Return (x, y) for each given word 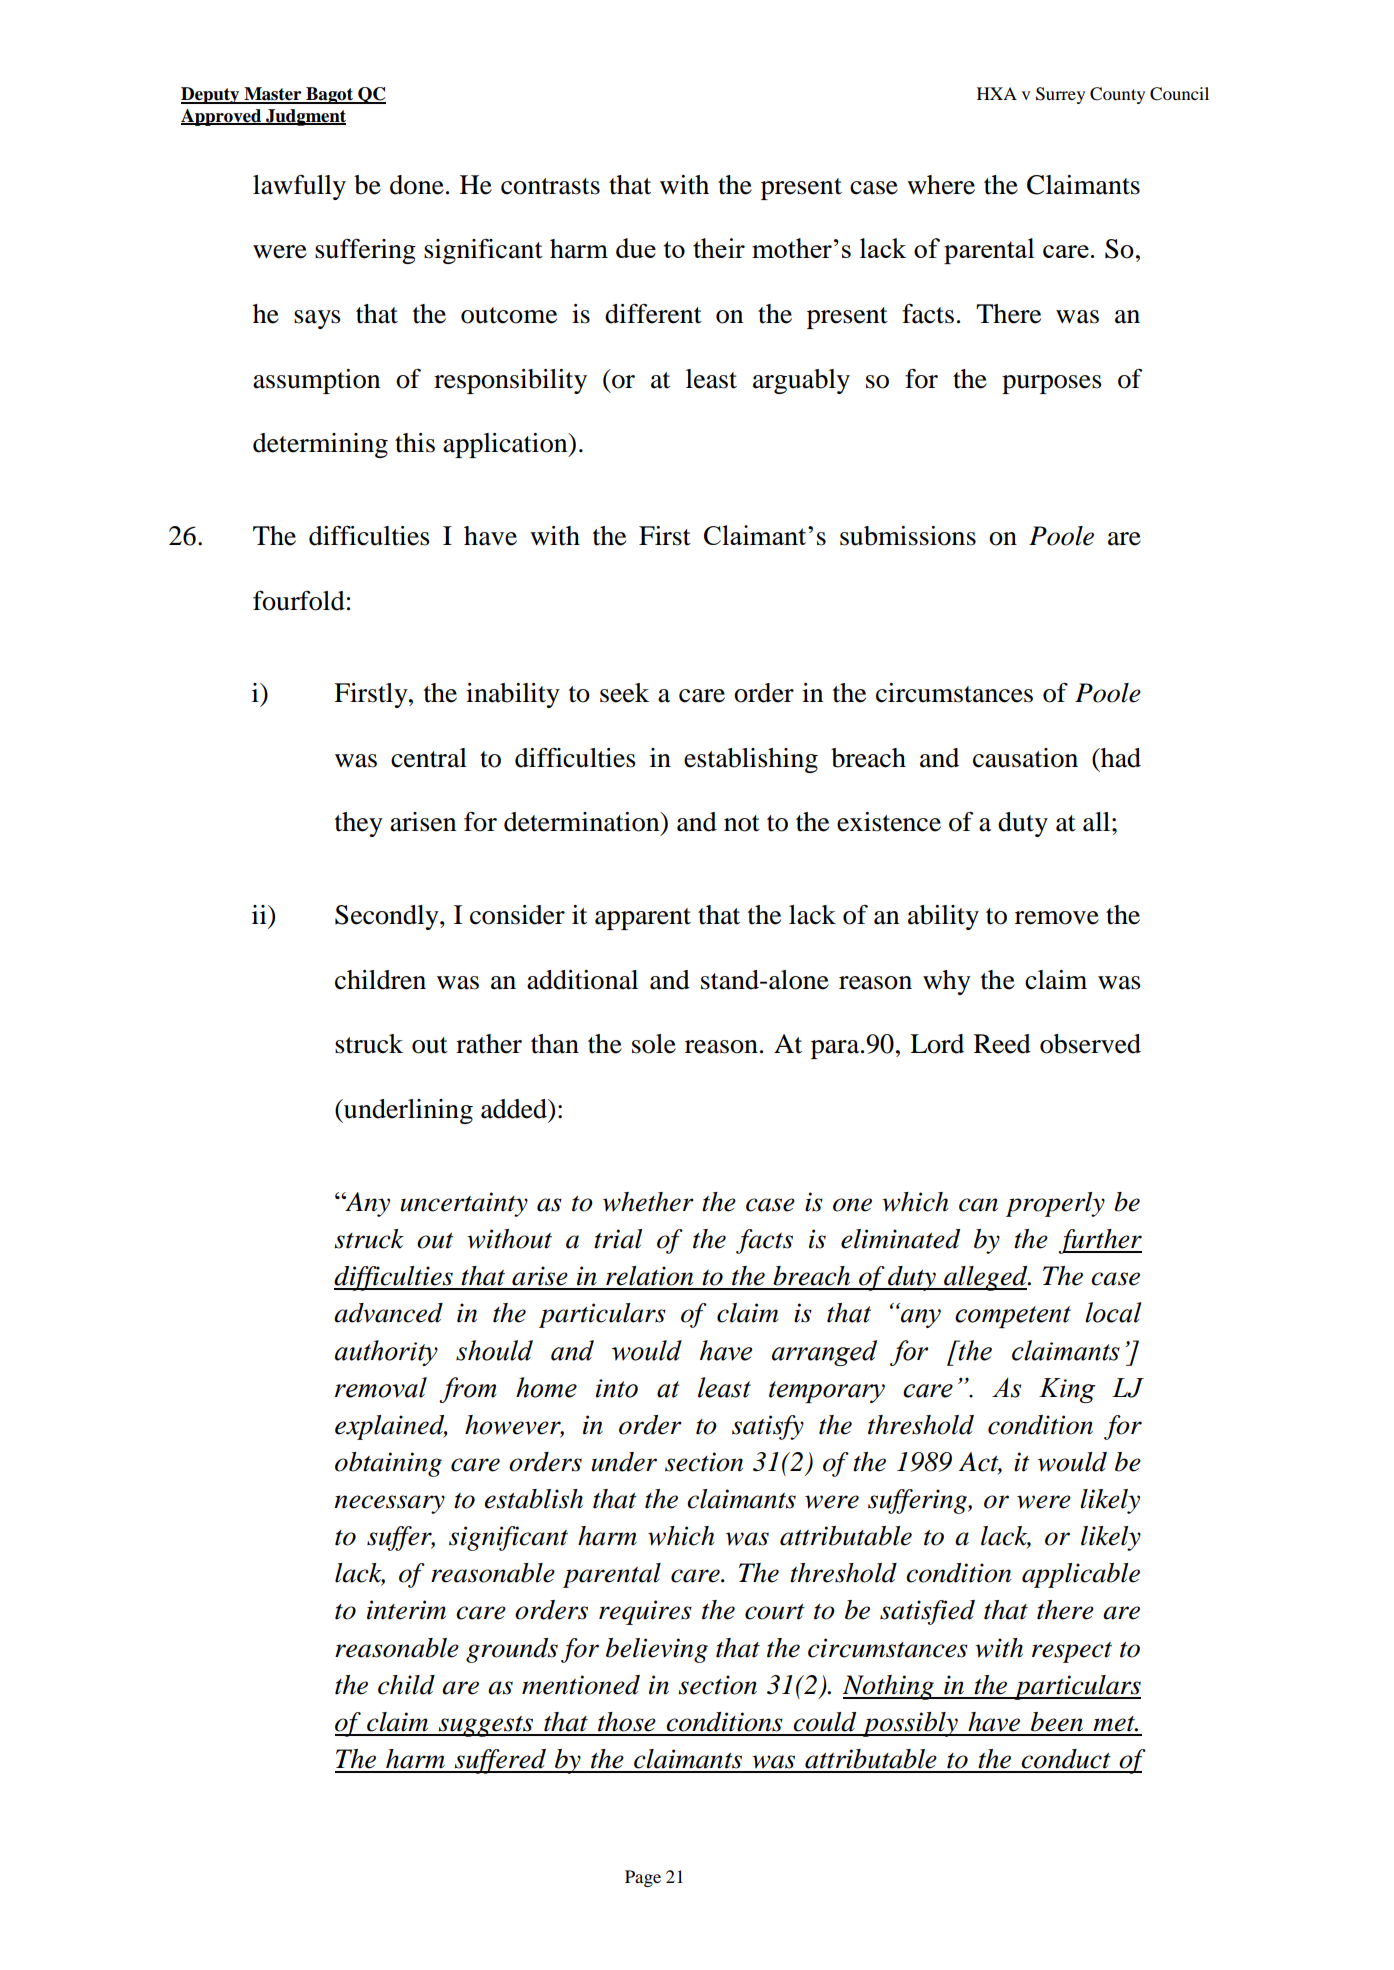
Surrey (1060, 95)
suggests (485, 1726)
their (719, 248)
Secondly (388, 917)
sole (654, 1044)
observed (1090, 1044)
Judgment (305, 117)
